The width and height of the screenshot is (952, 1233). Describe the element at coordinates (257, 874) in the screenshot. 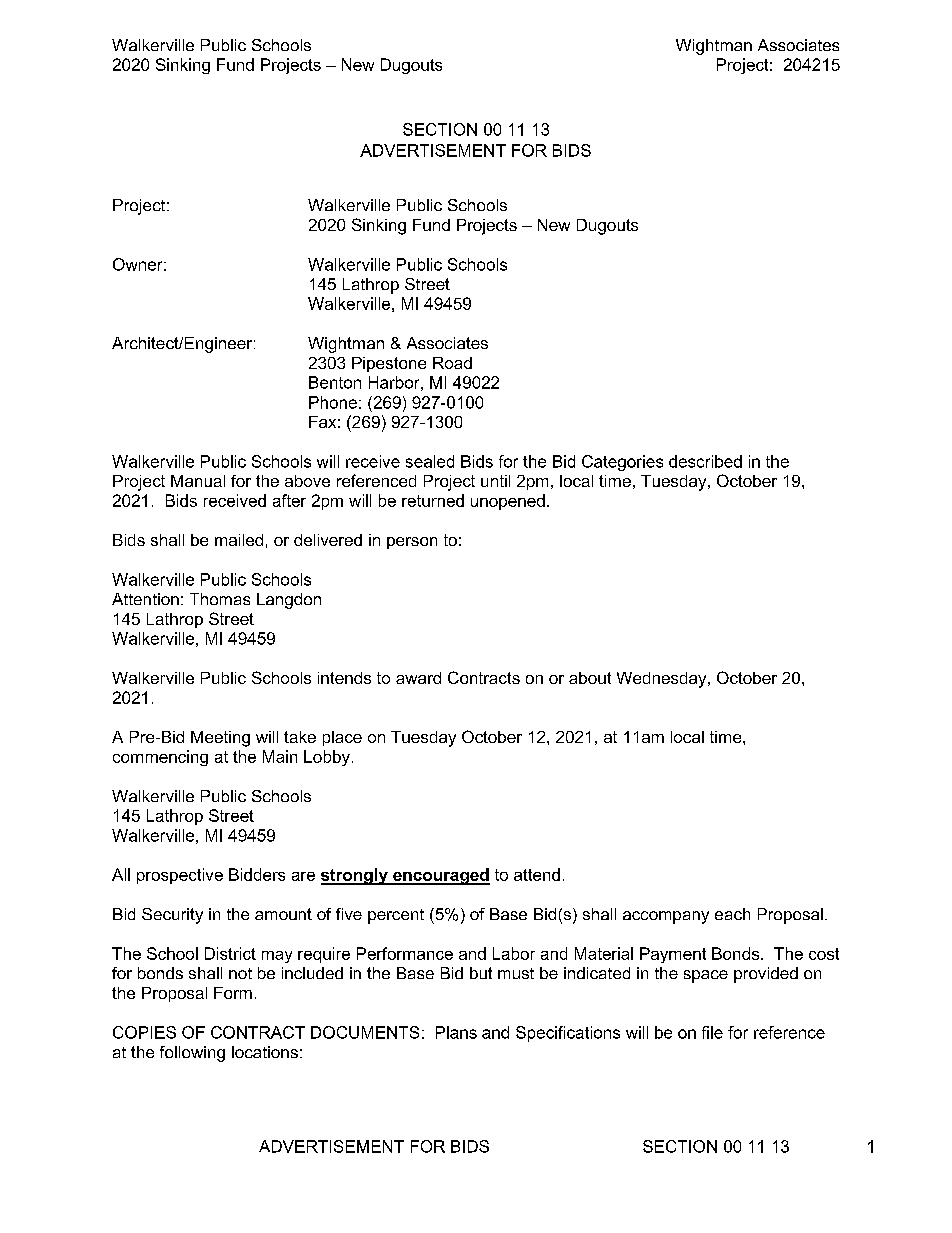

I see `Bidders` at that location.
